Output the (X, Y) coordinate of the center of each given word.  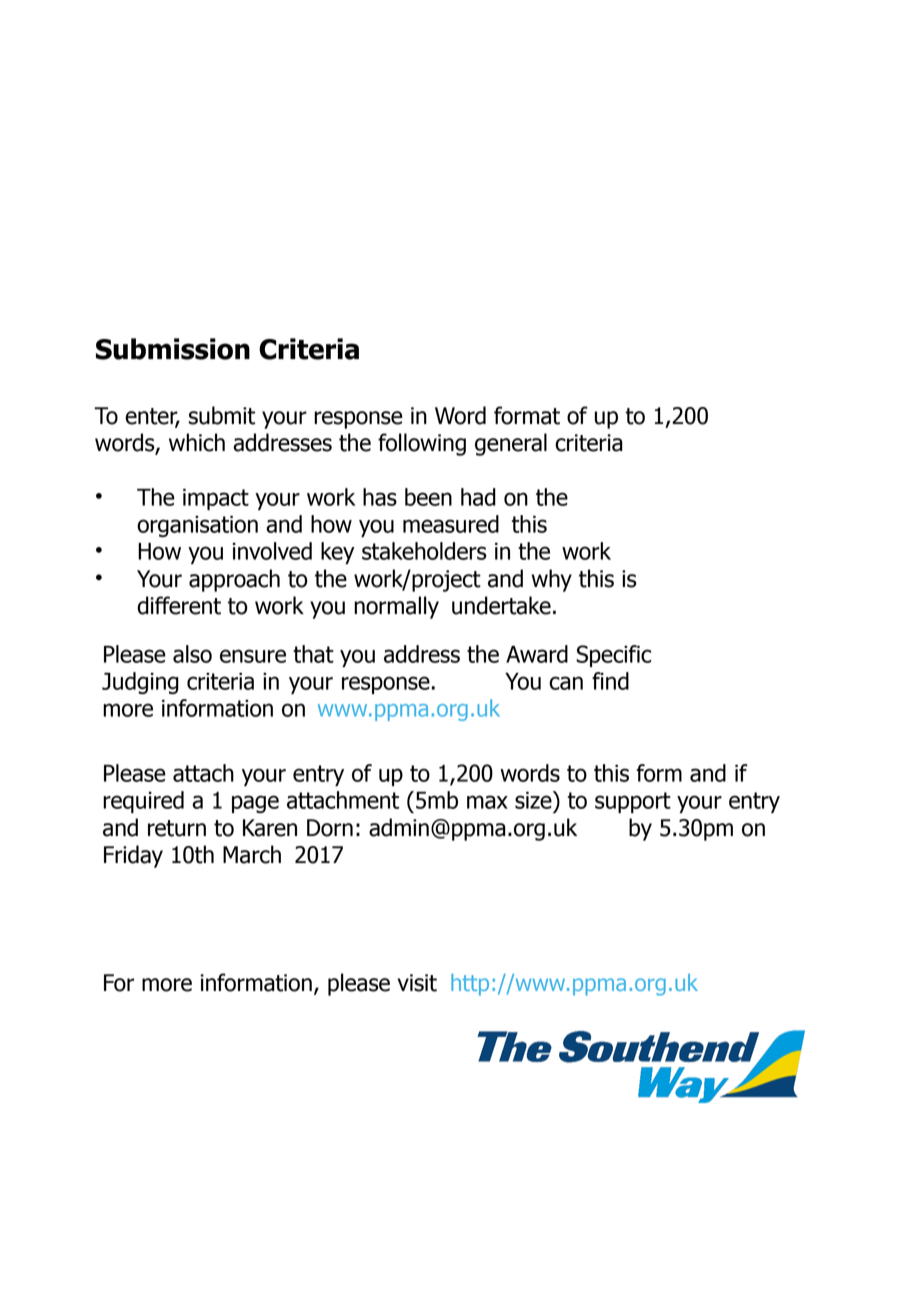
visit (417, 983)
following (422, 444)
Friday (133, 856)
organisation (197, 526)
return (177, 828)
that (313, 654)
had (478, 497)
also (192, 654)
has (380, 497)
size (534, 800)
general (511, 444)
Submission (173, 349)
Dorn (330, 828)
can (566, 683)
